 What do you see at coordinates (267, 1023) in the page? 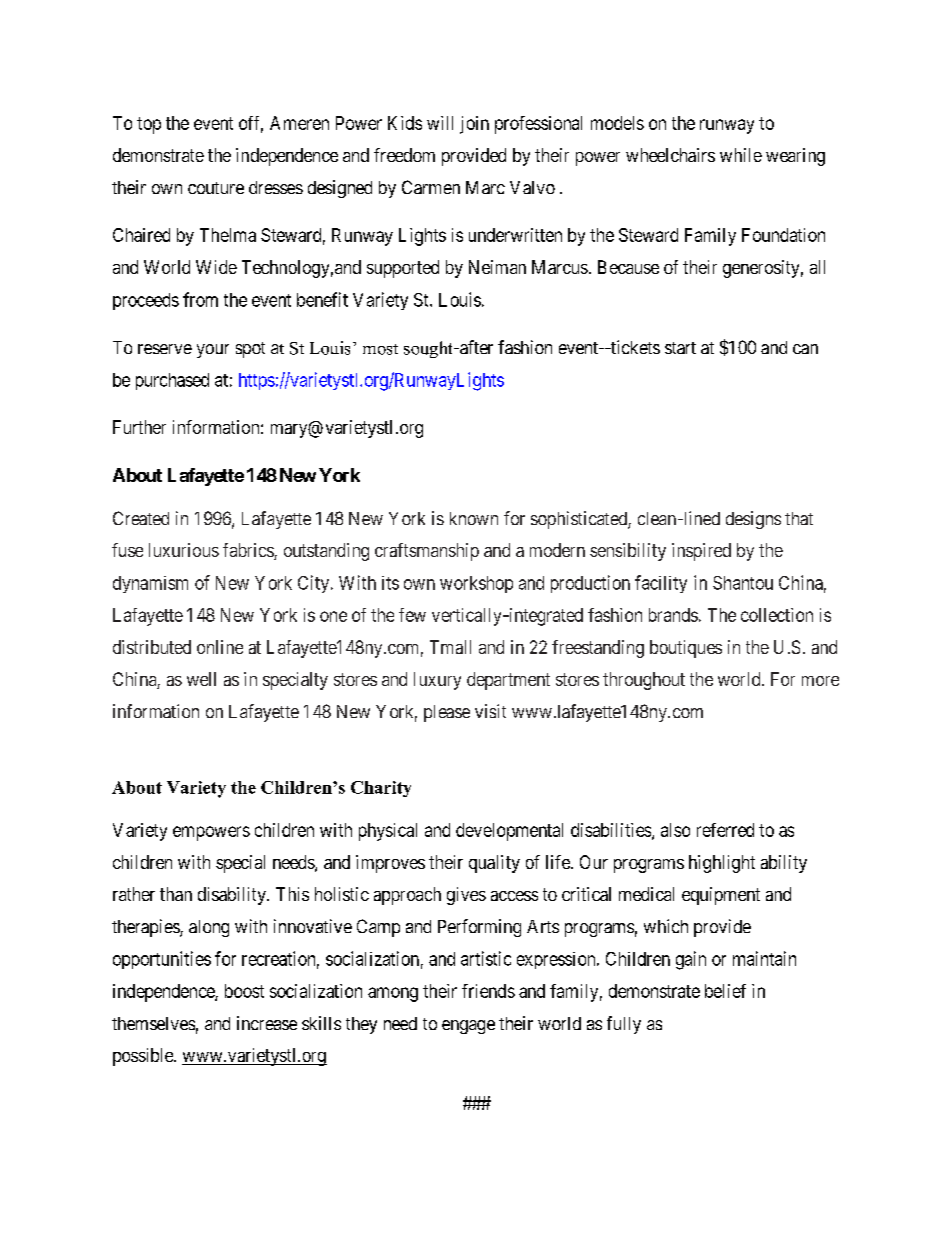
I see `increase` at bounding box center [267, 1023].
